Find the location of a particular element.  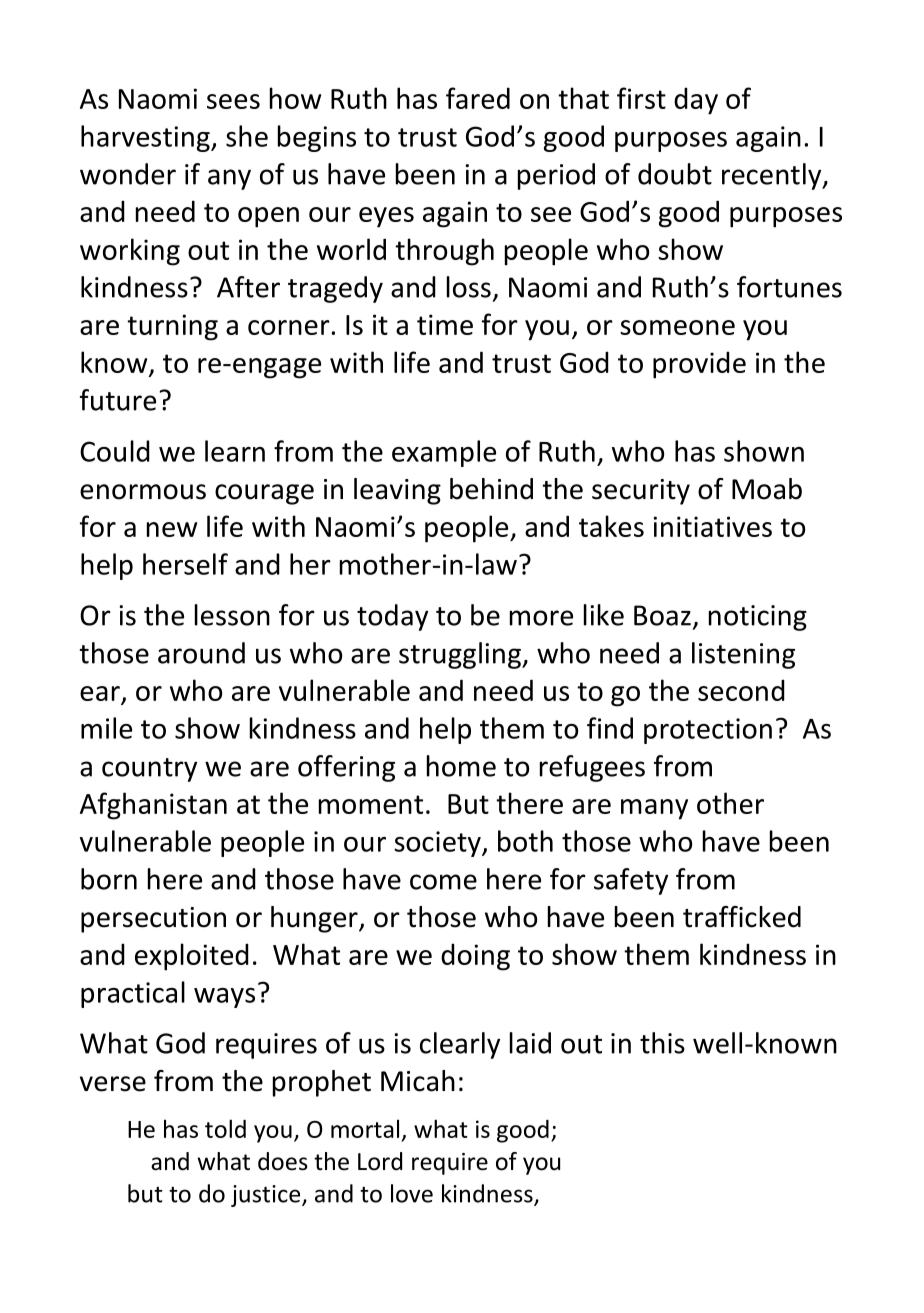

love is located at coordinates (412, 1193).
